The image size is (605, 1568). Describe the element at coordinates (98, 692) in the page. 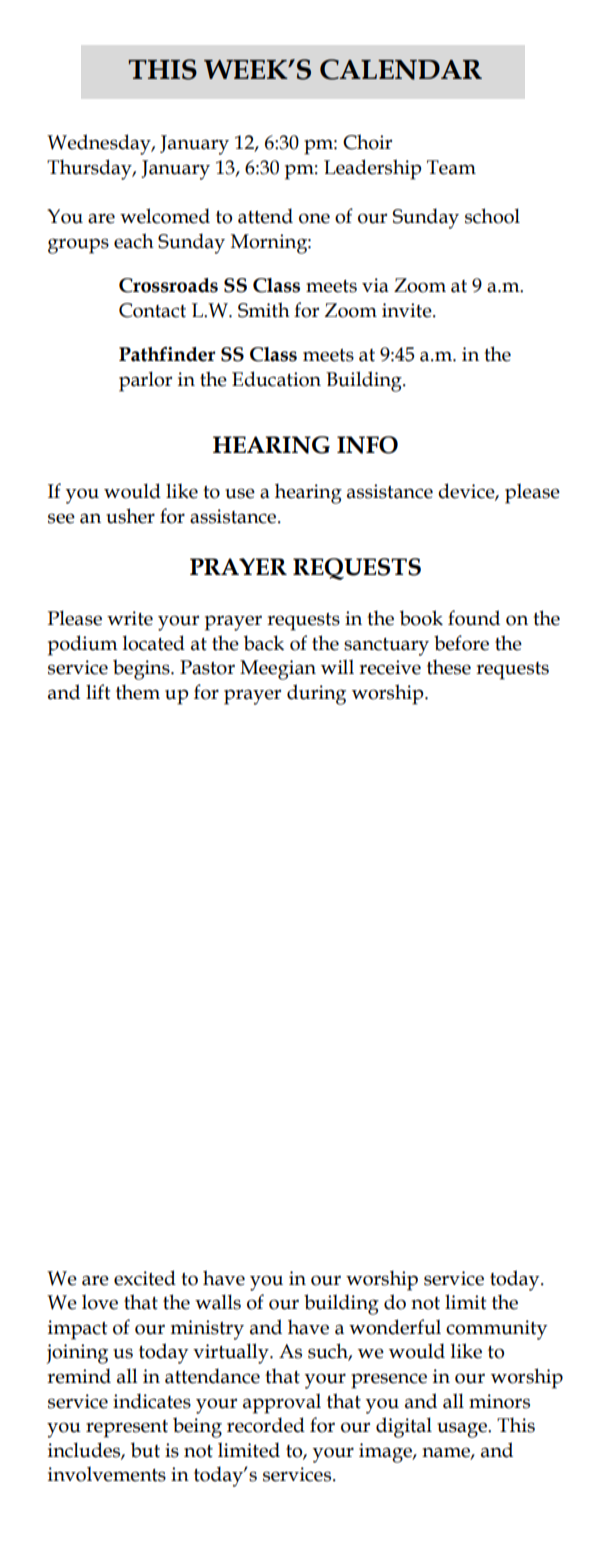

I see `lift` at that location.
